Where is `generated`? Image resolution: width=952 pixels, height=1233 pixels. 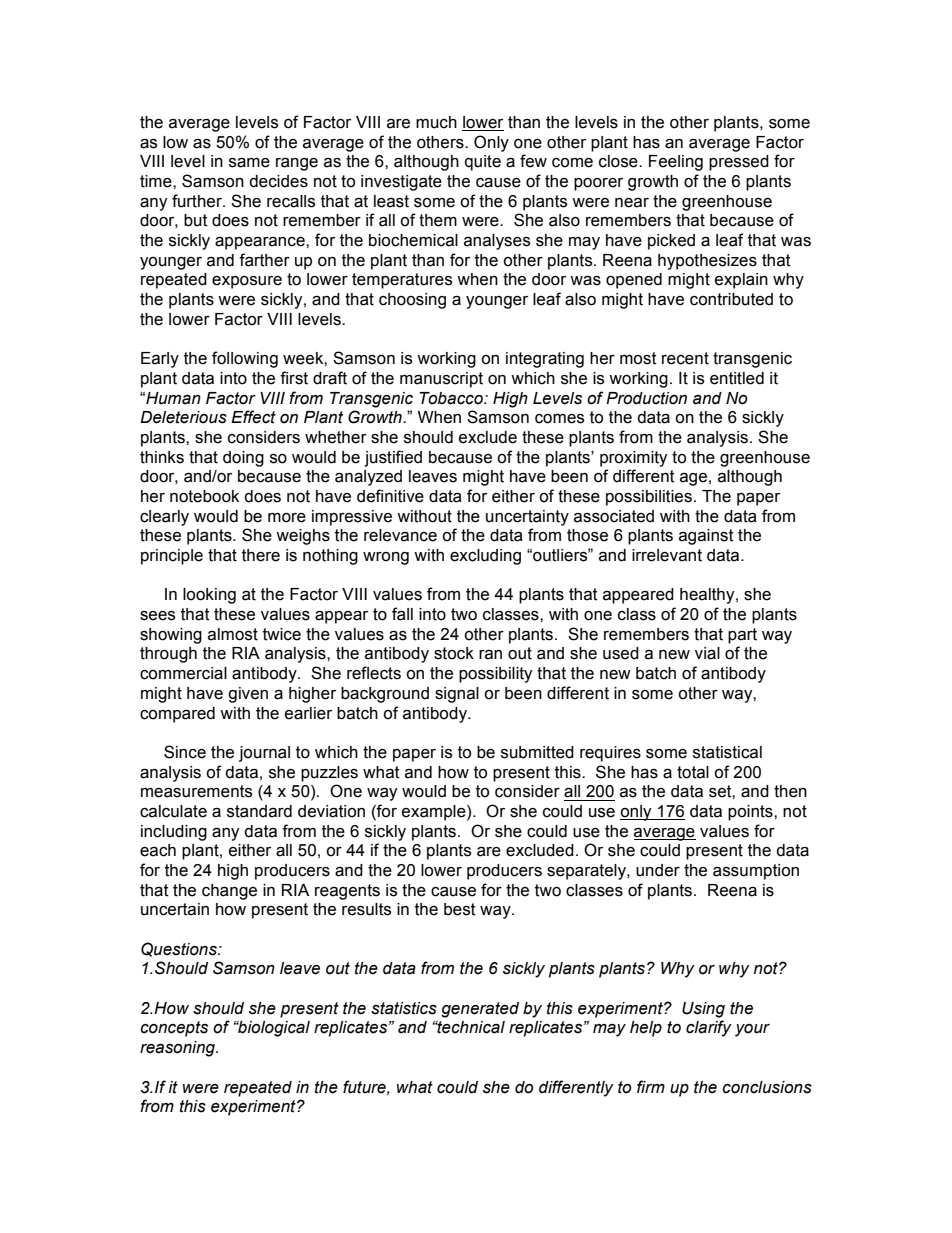 generated is located at coordinates (480, 1010).
